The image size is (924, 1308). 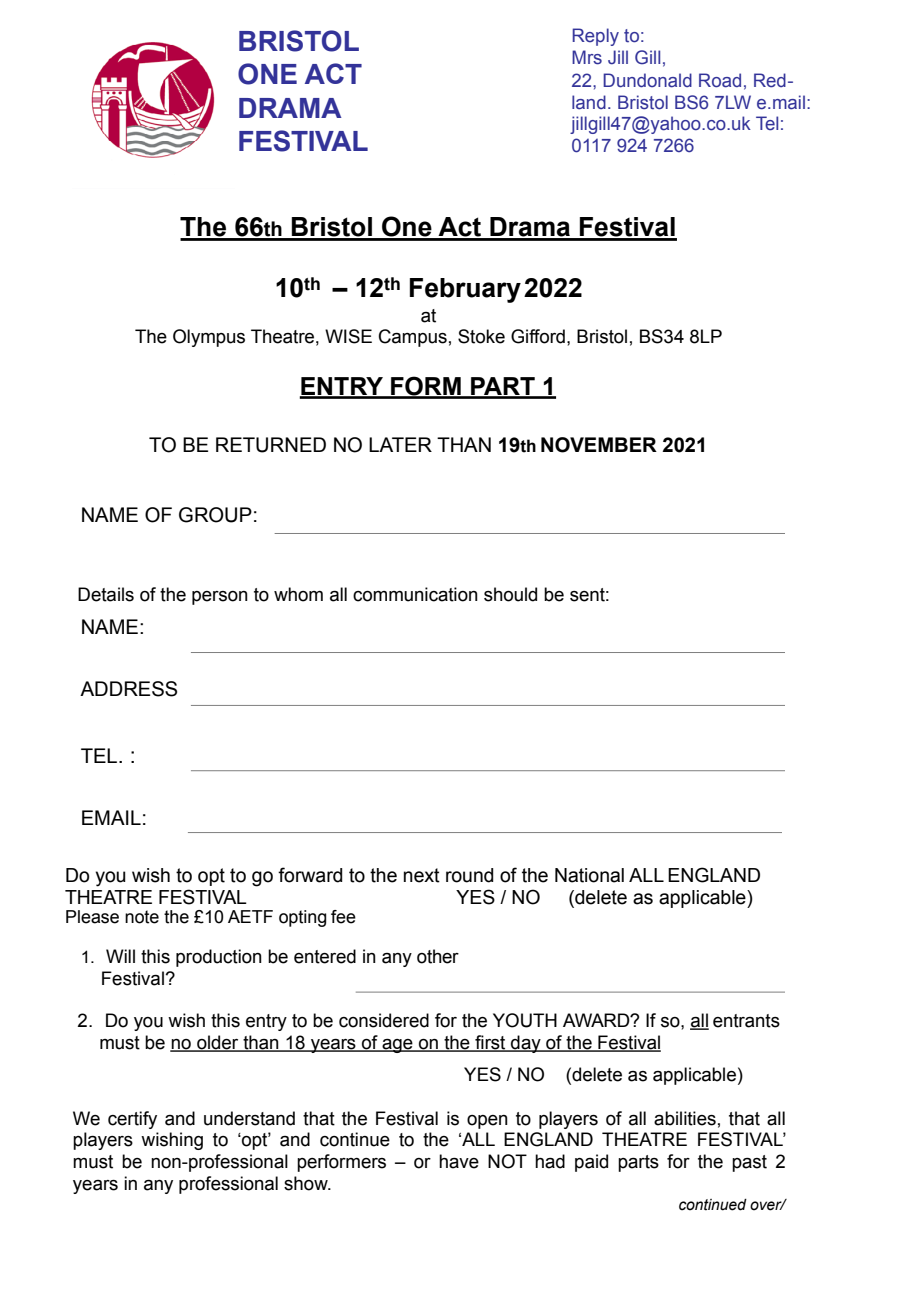 What do you see at coordinates (422, 875) in the screenshot?
I see `next` at bounding box center [422, 875].
